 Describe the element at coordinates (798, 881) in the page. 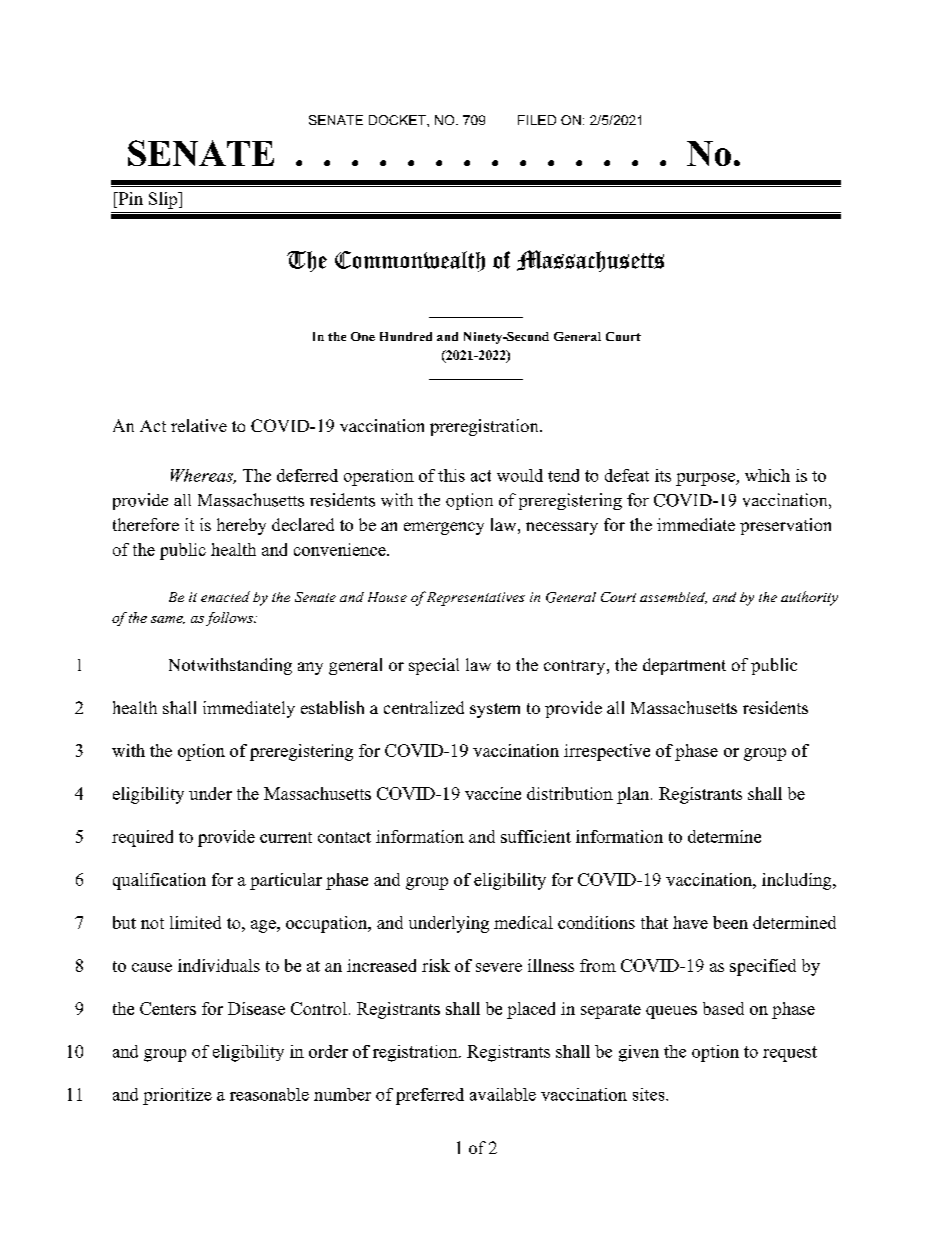

I see `including` at that location.
